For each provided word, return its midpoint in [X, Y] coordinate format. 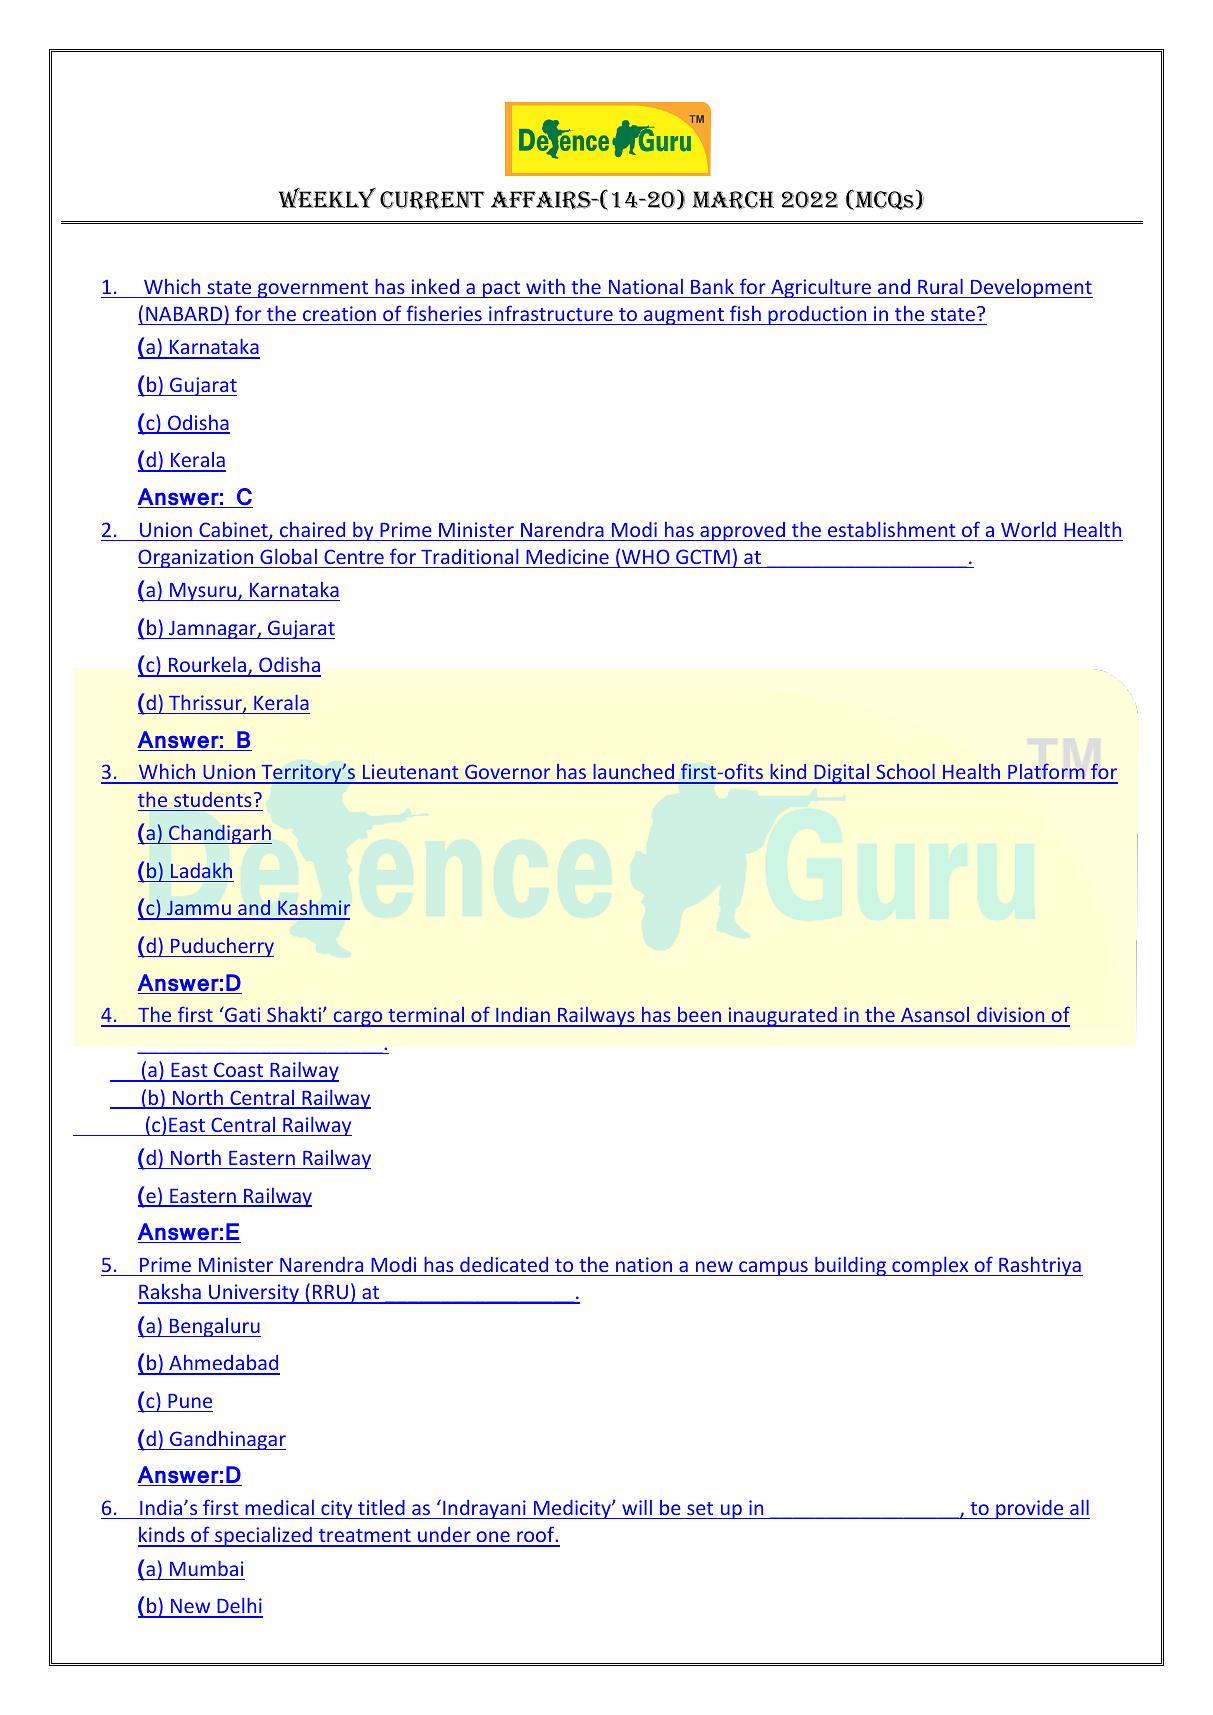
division [1011, 1016]
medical [279, 1507]
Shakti [294, 1016]
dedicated [504, 1264]
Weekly [327, 198]
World [1028, 529]
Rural [940, 286]
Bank [712, 286]
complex [930, 1266]
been [700, 1016]
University [254, 1294]
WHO [645, 556]
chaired [312, 529]
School [905, 773]
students [213, 799]
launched [633, 773]
